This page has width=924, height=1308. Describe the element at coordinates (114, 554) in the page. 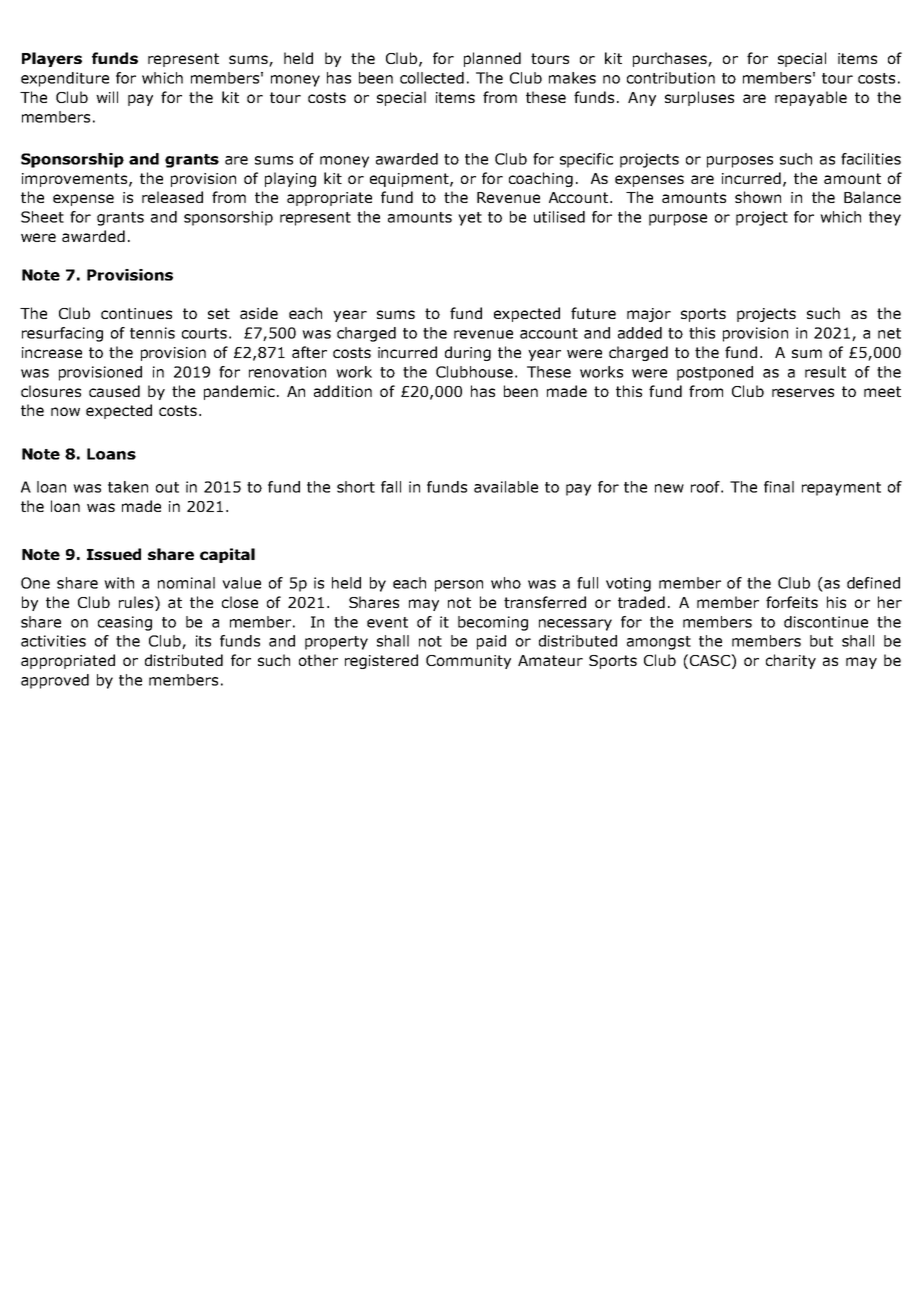

I see `Issued` at that location.
